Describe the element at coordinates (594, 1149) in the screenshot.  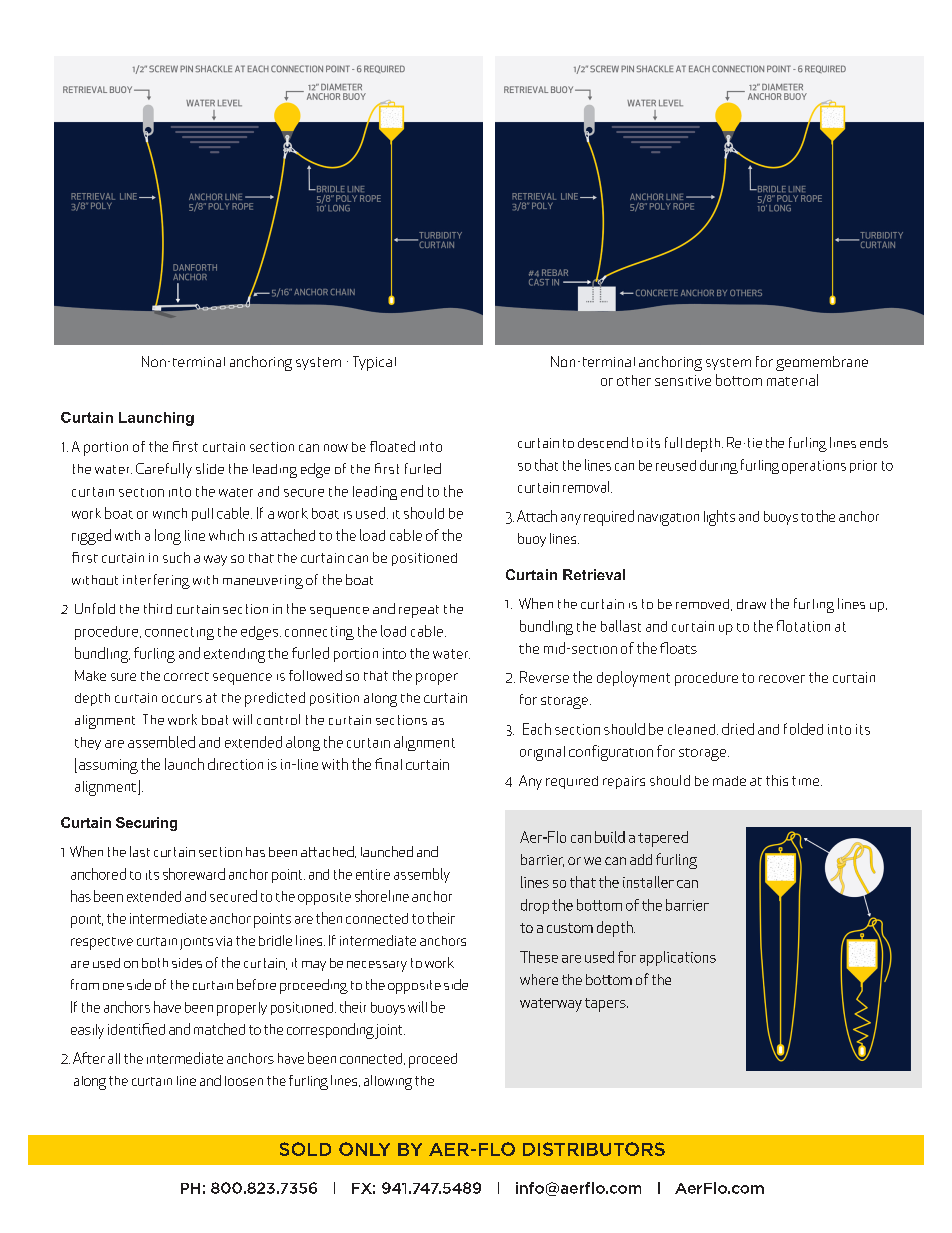
I see `DISTRIBUTORS` at that location.
